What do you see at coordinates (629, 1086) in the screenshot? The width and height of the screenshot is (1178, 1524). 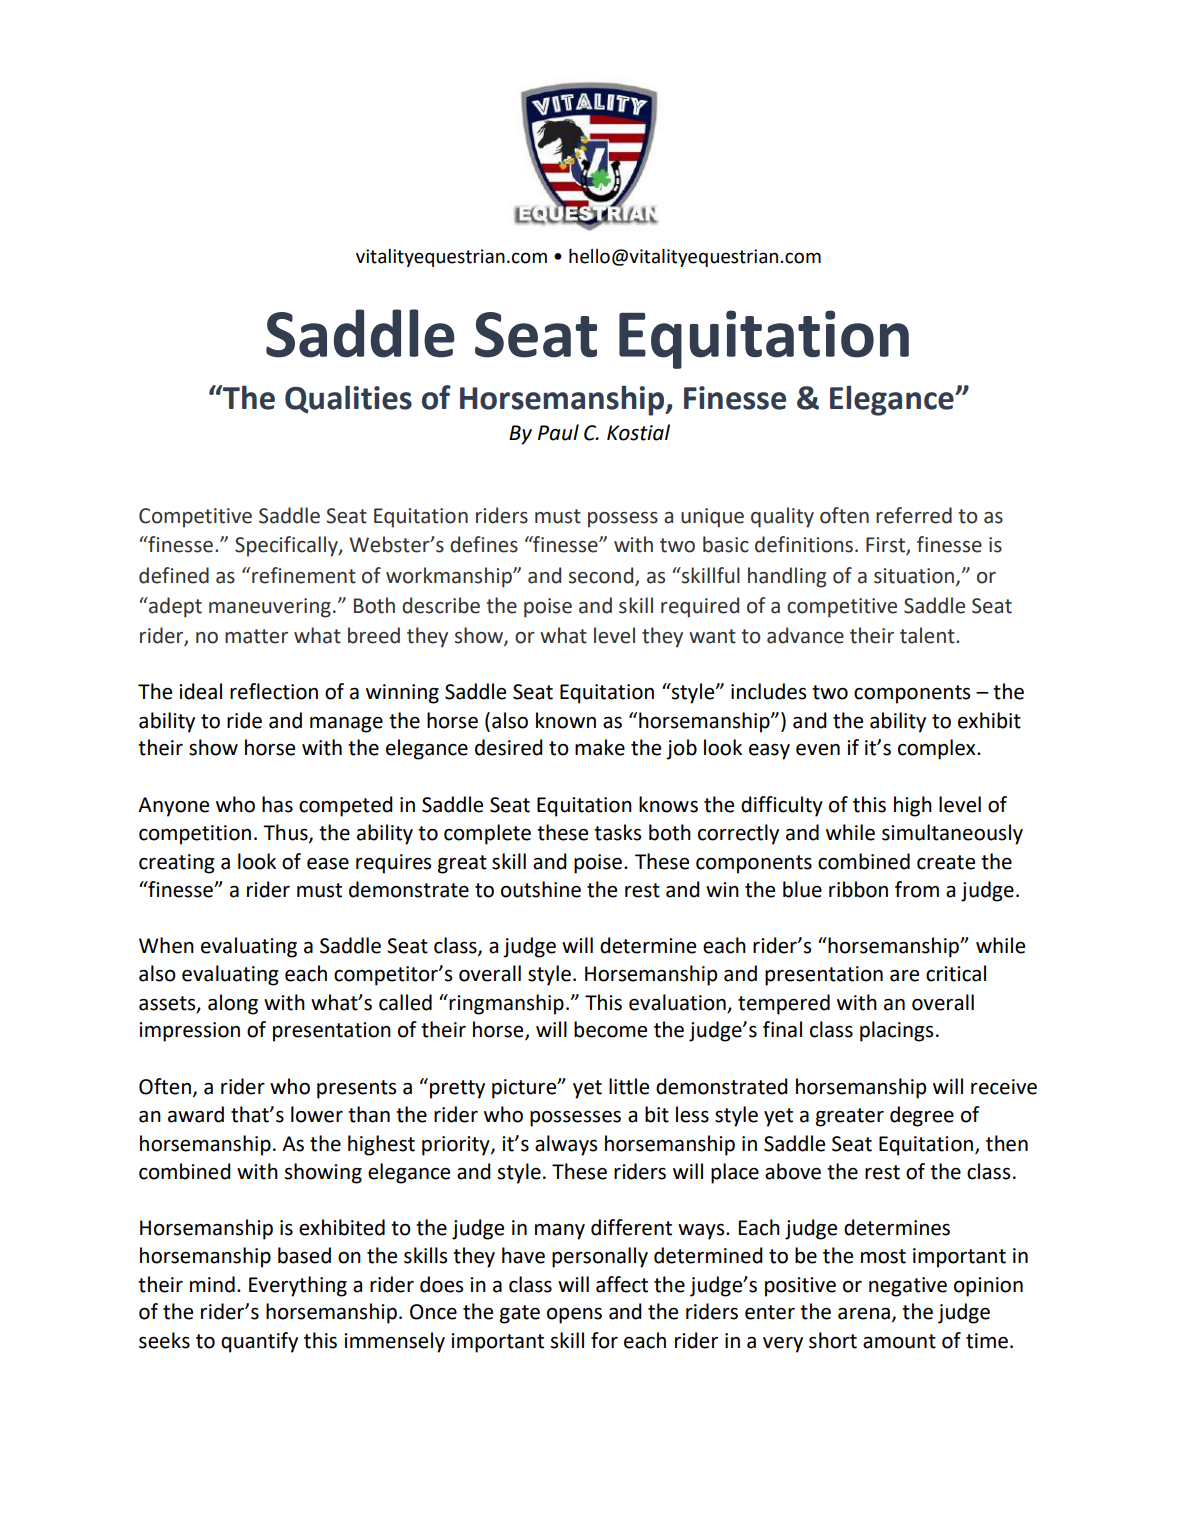 I see `little` at bounding box center [629, 1086].
